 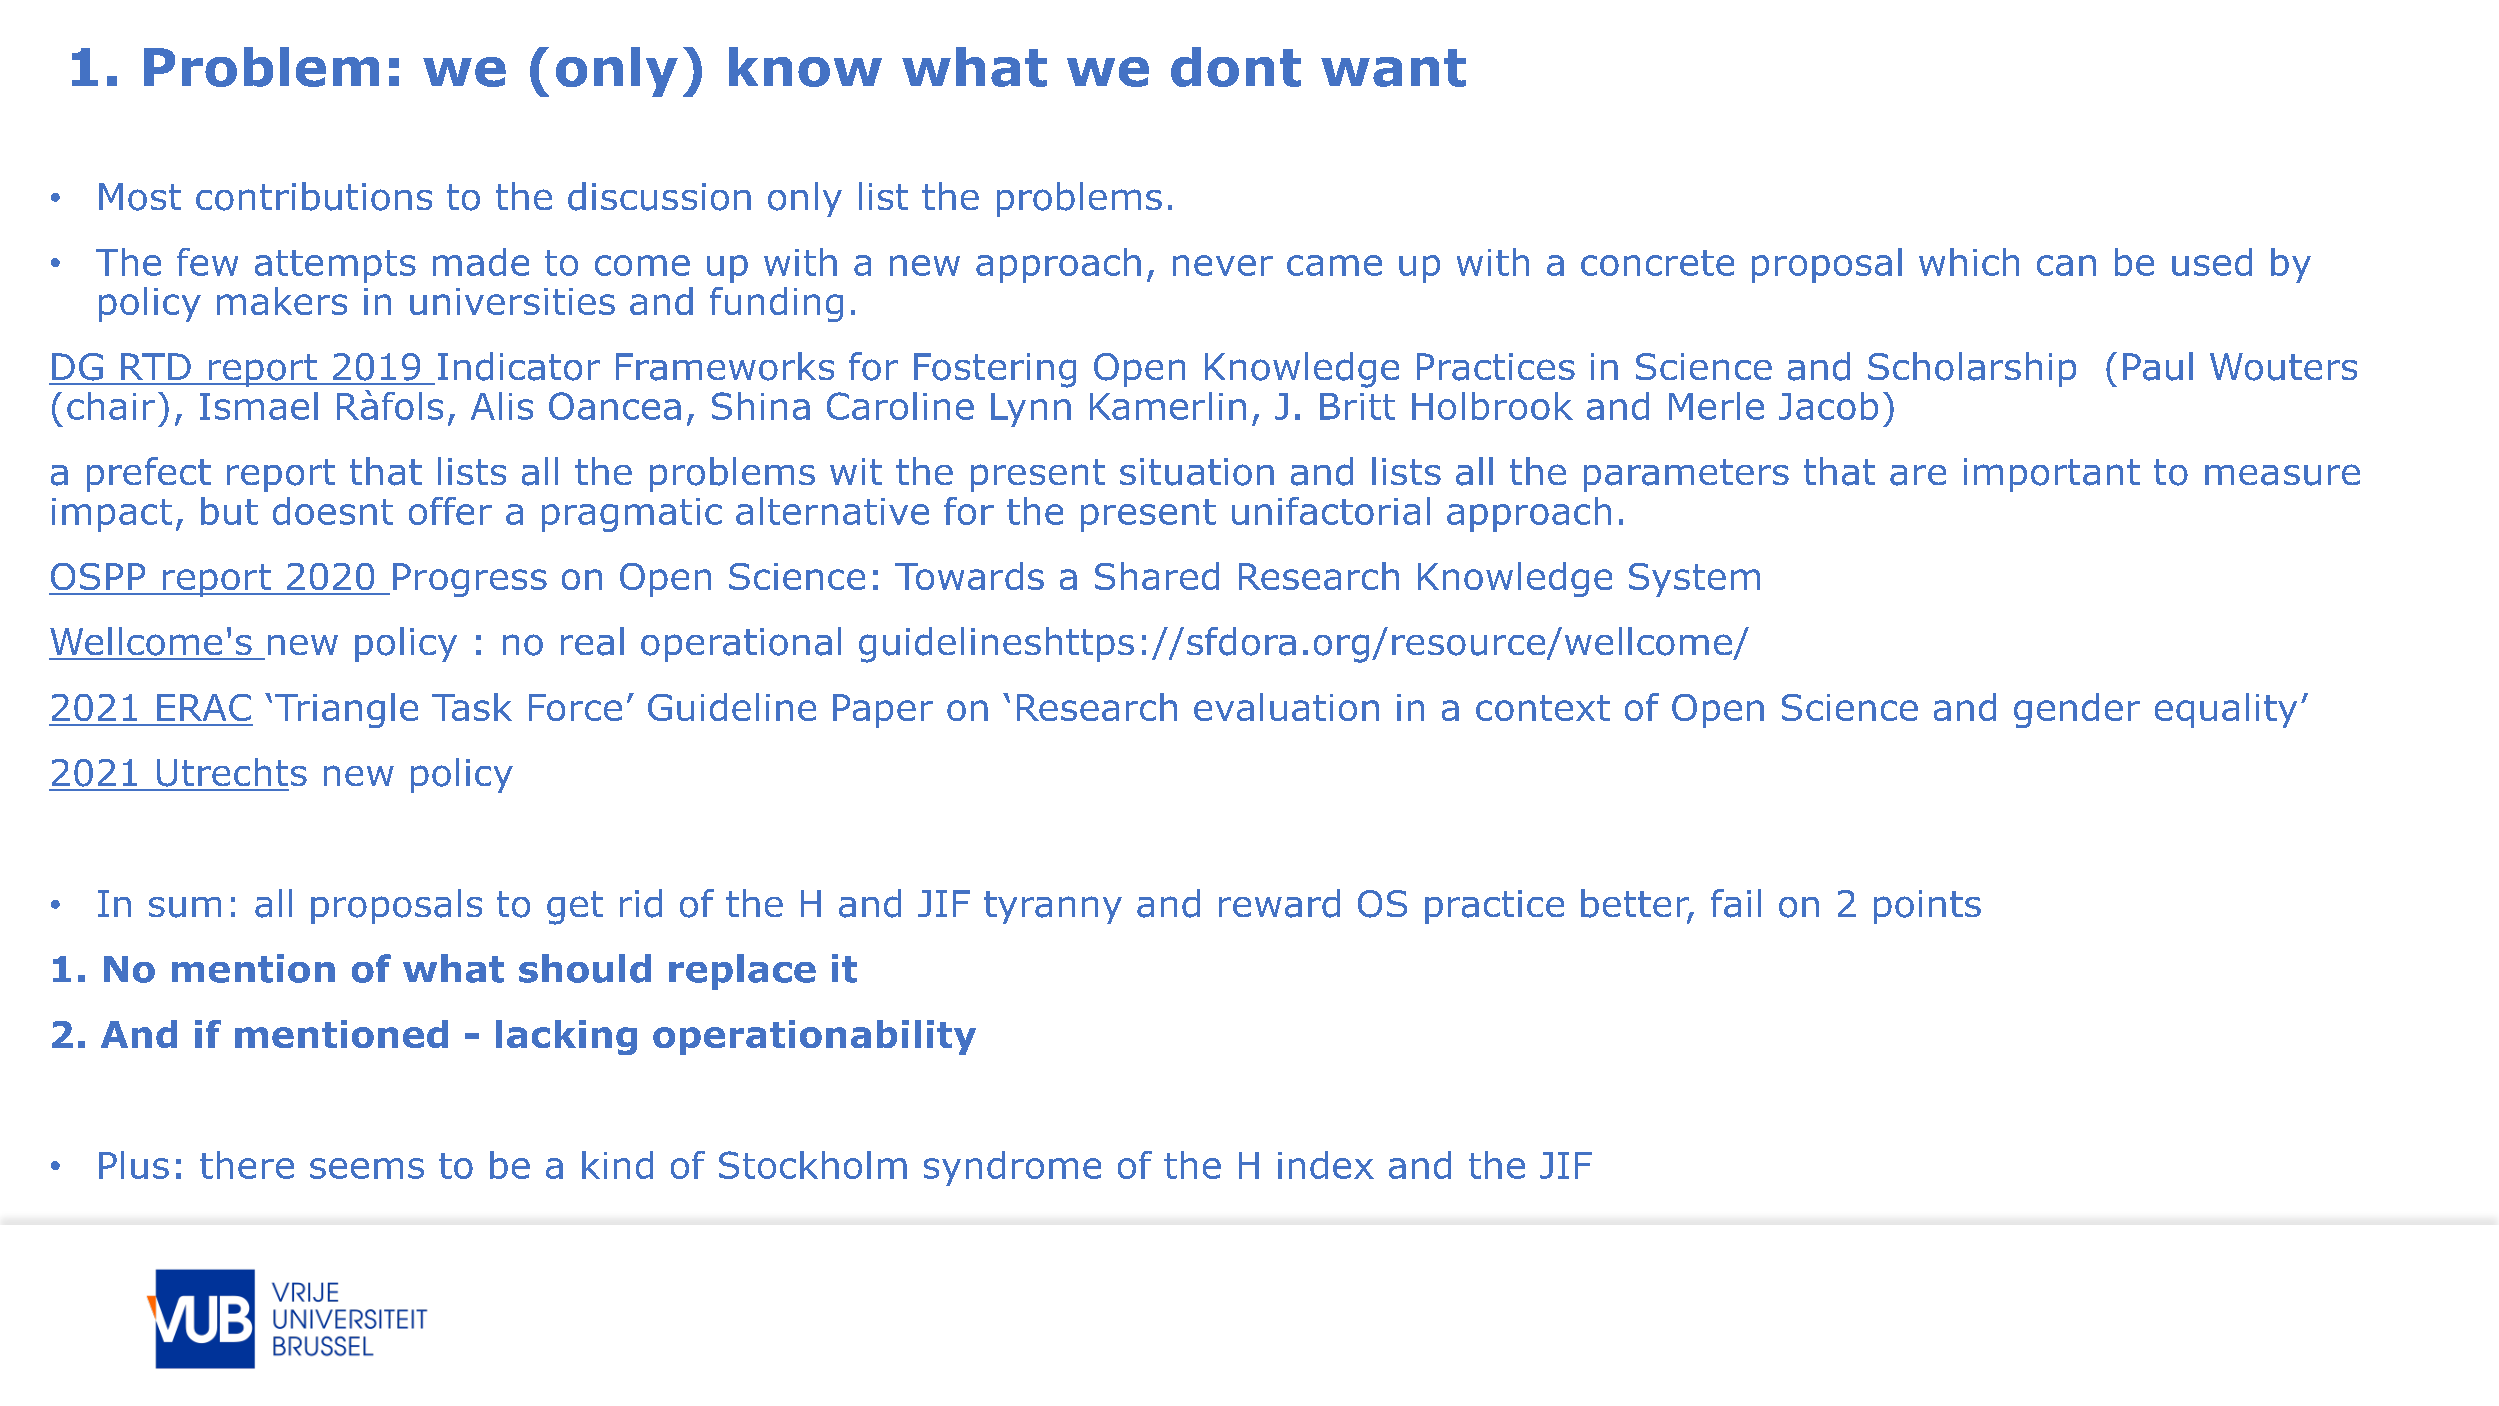 What do you see at coordinates (2077, 710) in the screenshot?
I see `gender` at bounding box center [2077, 710].
